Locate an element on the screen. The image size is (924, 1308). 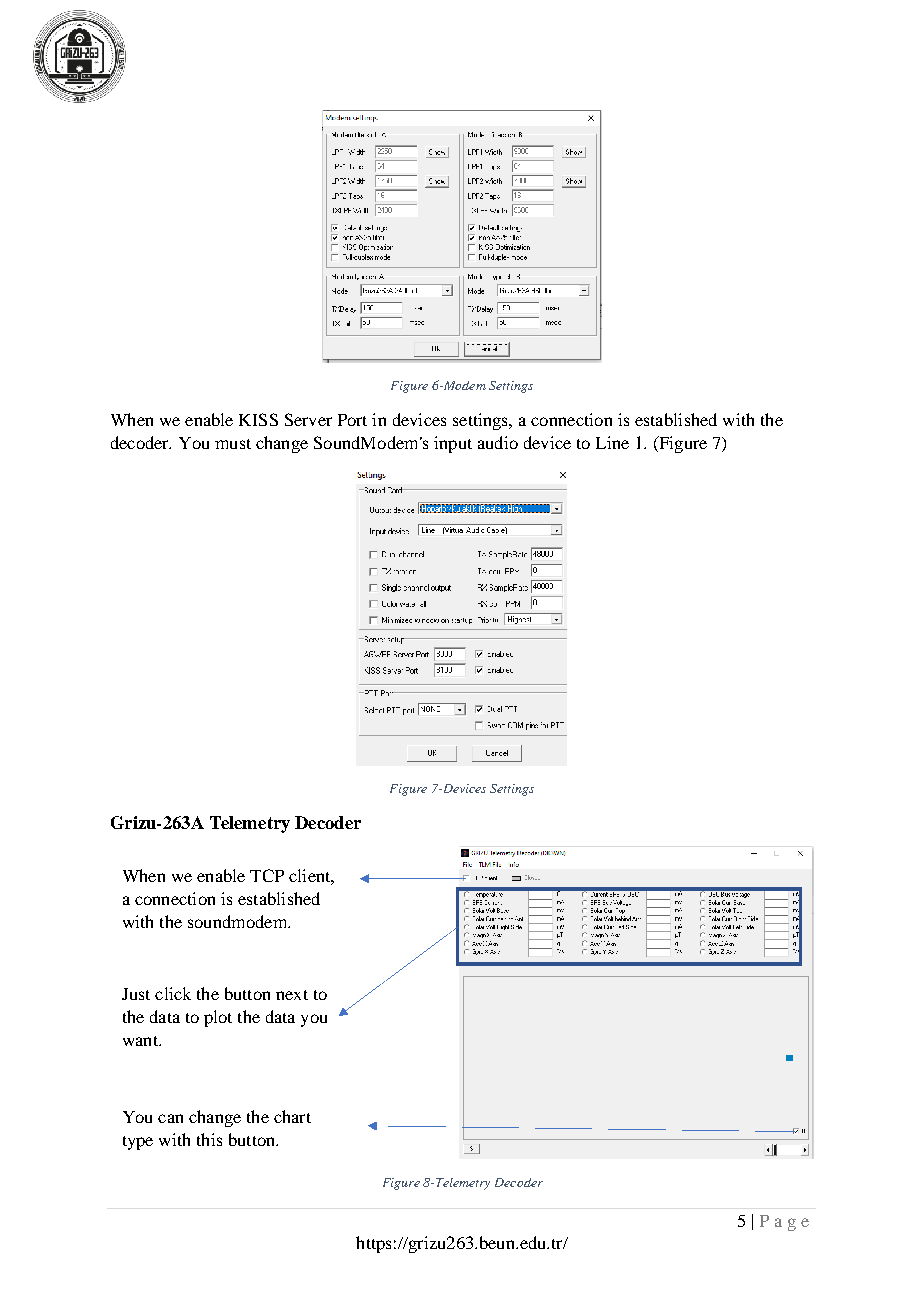
TCP is located at coordinates (267, 875).
